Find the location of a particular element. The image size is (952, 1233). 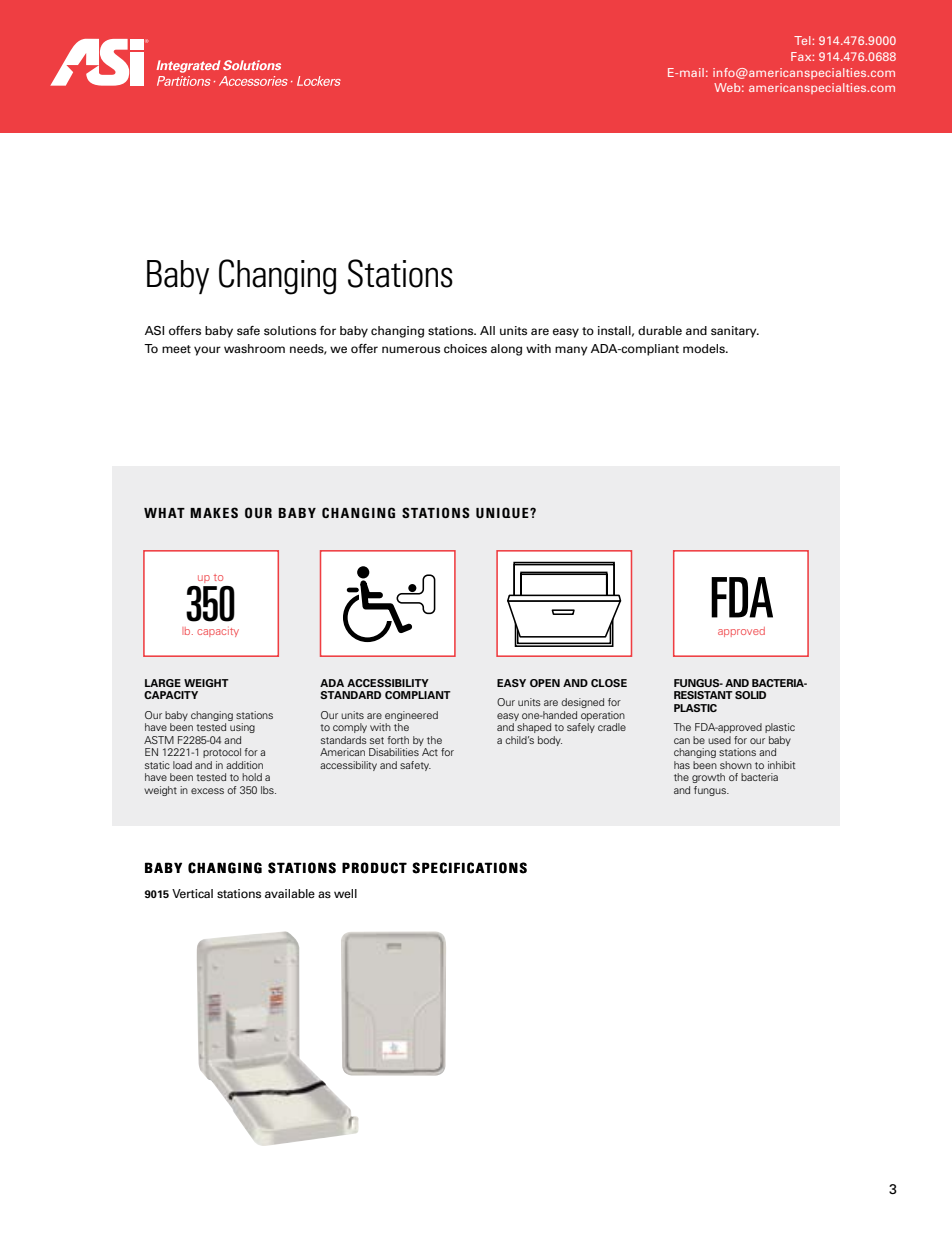

sanitary is located at coordinates (735, 332).
